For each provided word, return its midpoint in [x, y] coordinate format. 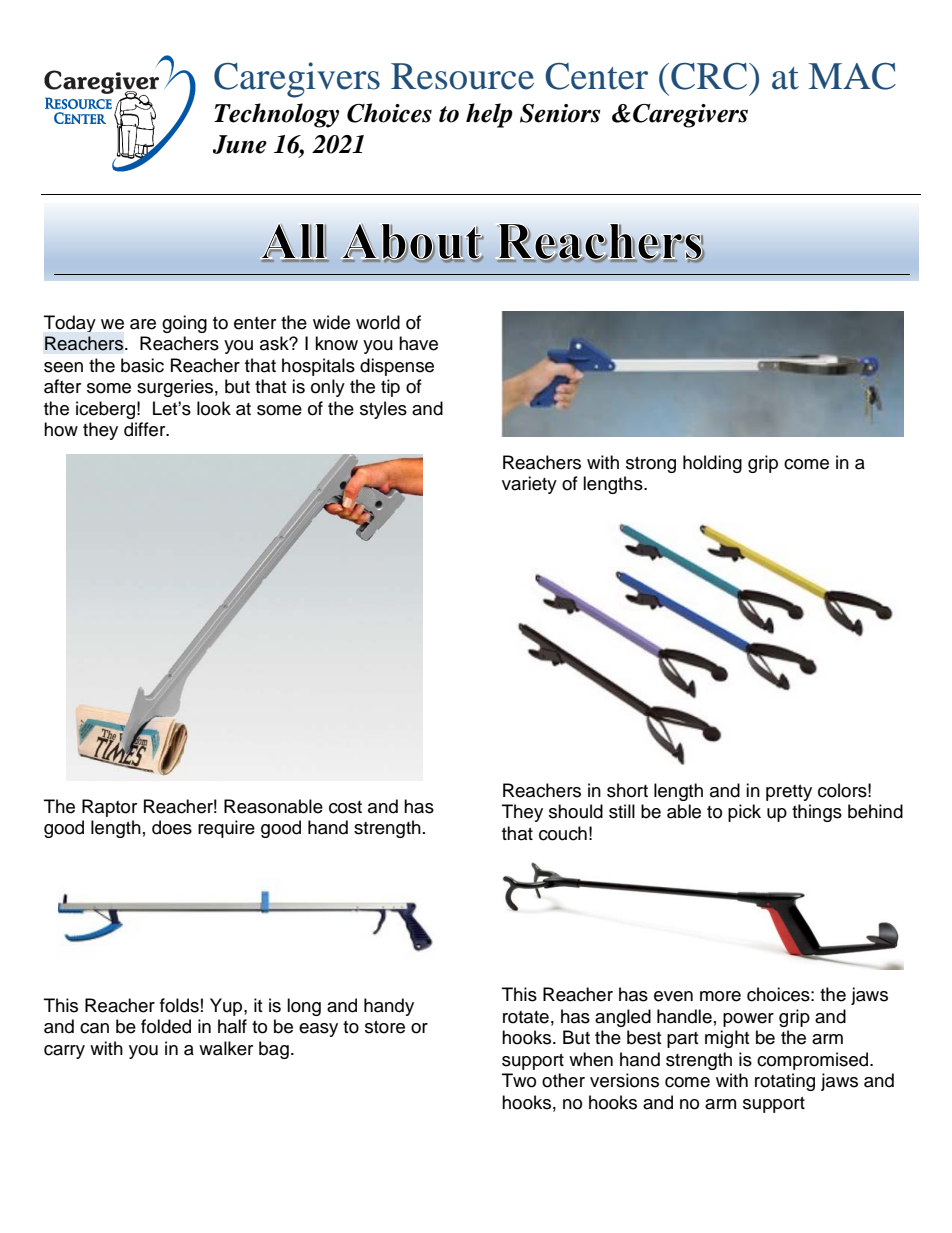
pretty [789, 793]
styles [383, 410]
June [240, 144]
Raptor [109, 808]
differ [146, 429]
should [576, 811]
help [489, 115]
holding [712, 464]
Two [519, 1080]
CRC [709, 76]
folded [166, 1026]
